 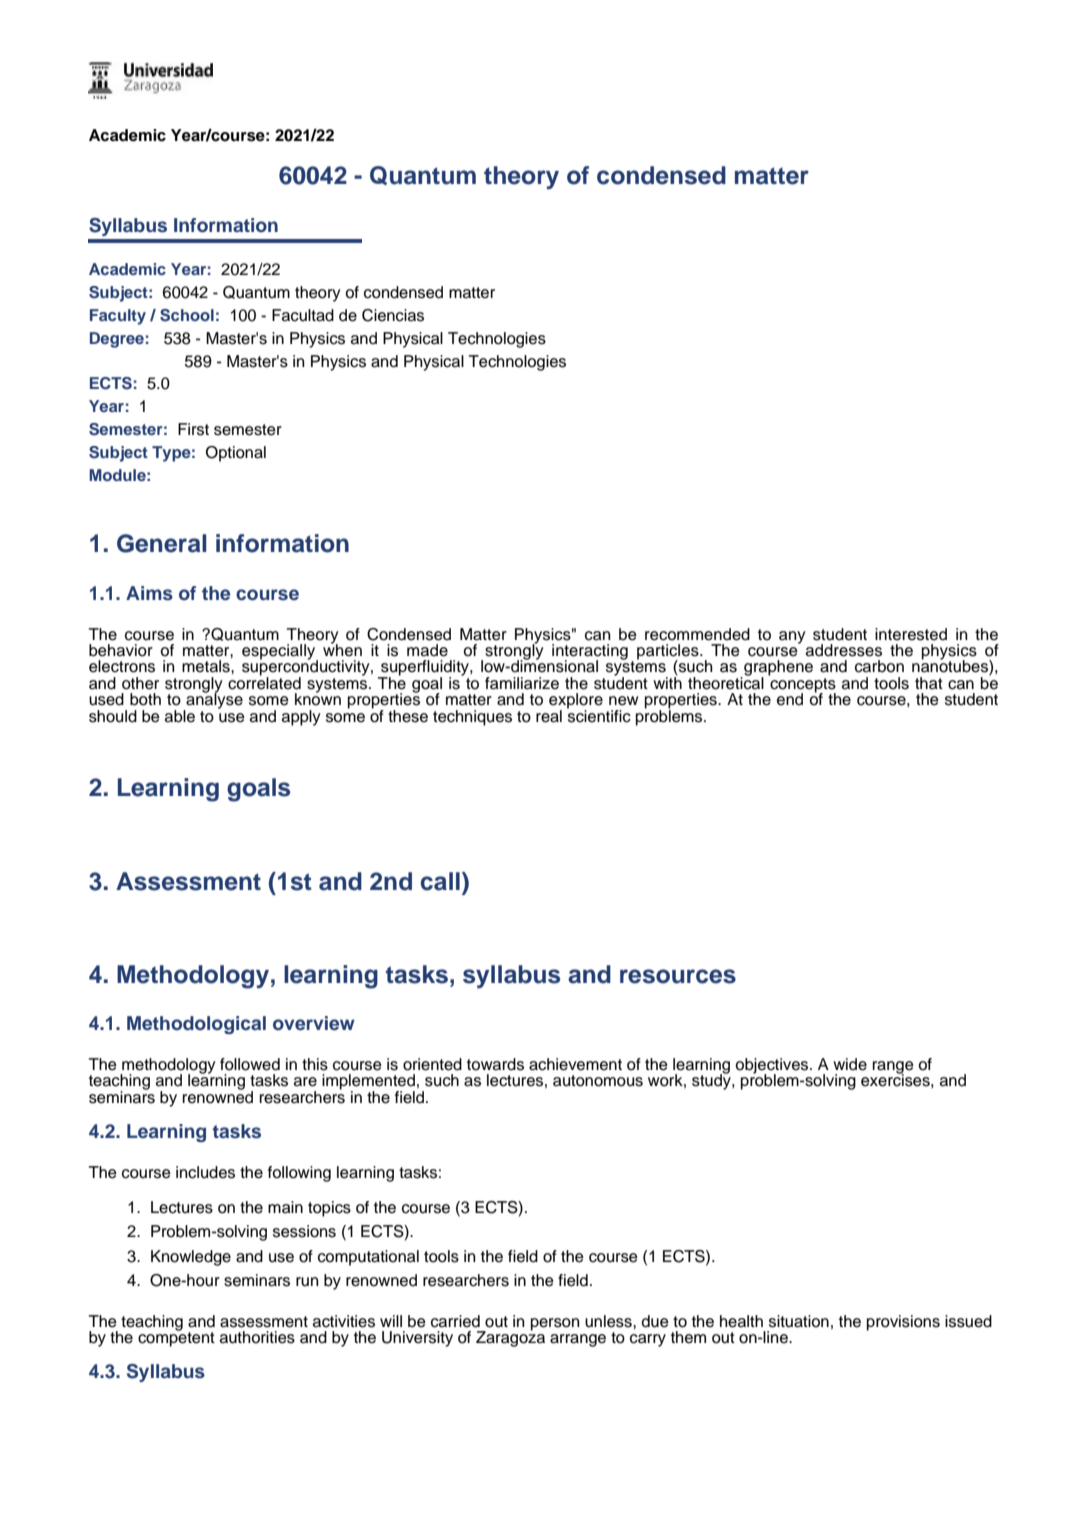 What do you see at coordinates (207, 666) in the screenshot?
I see `metals` at bounding box center [207, 666].
